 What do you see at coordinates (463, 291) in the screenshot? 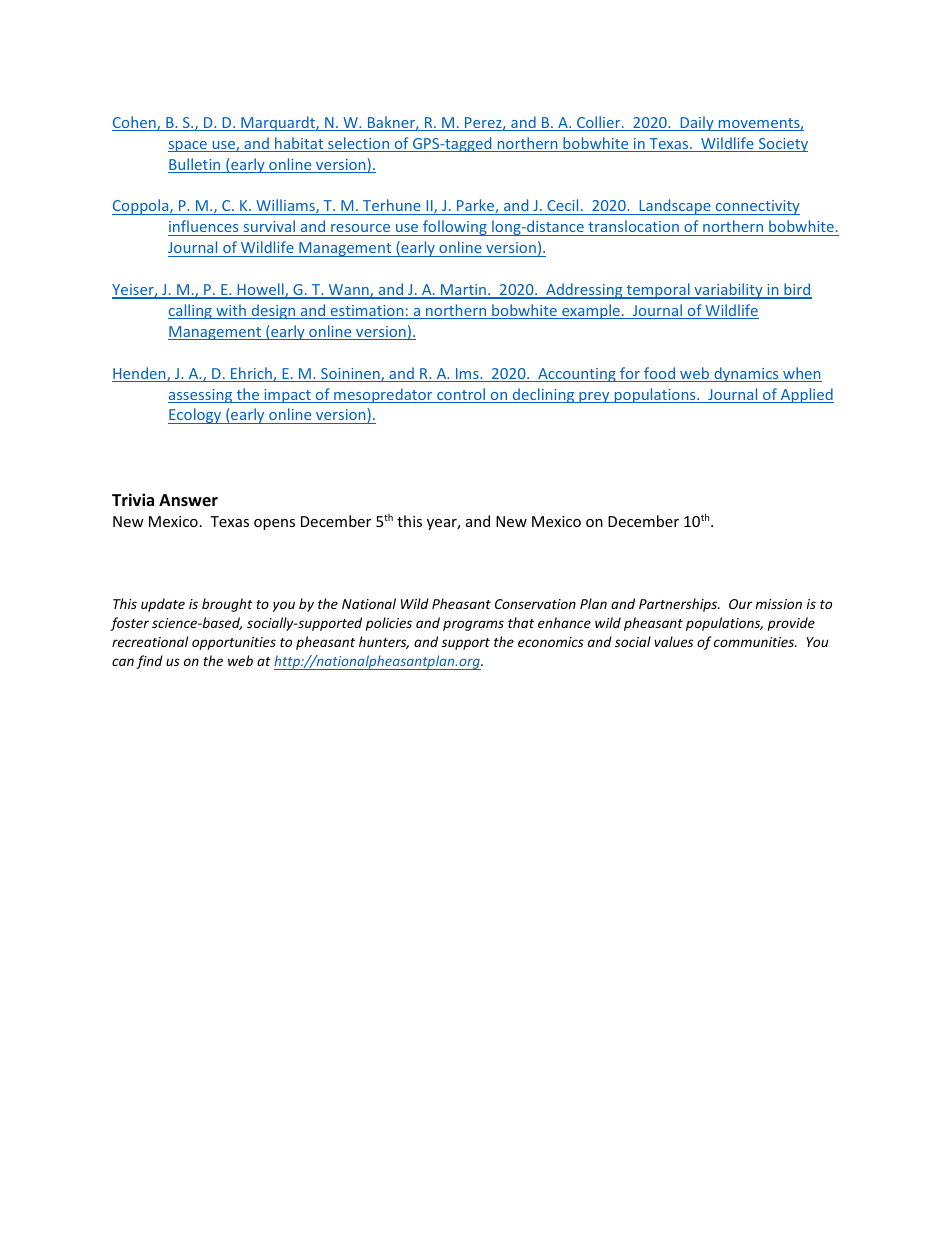
I see `Martin` at bounding box center [463, 291].
